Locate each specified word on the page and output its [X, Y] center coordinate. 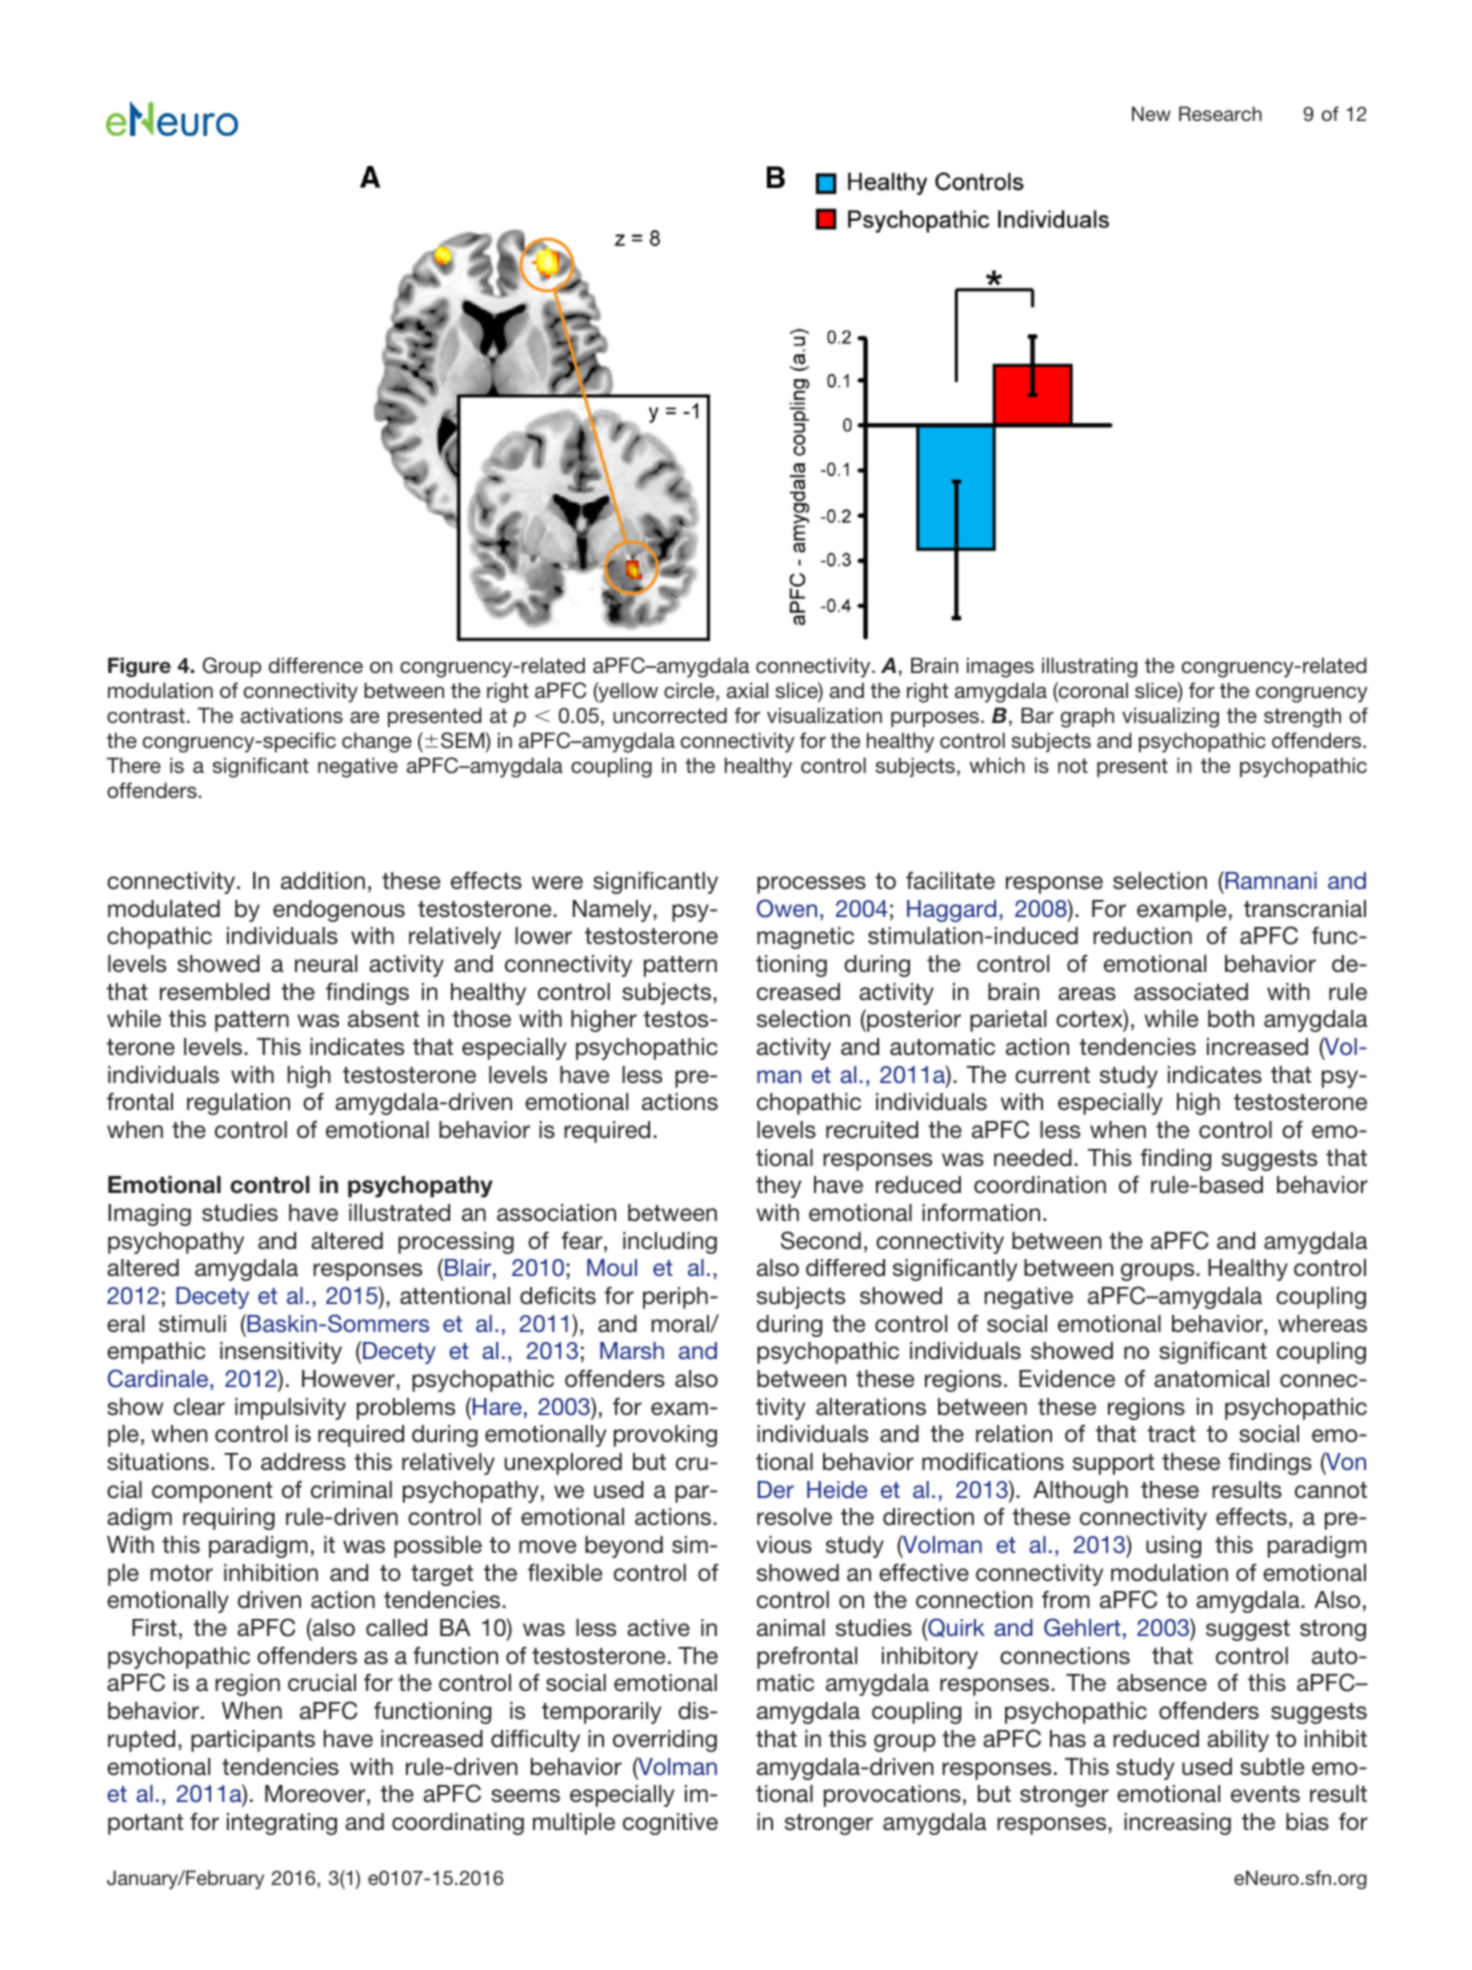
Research [1220, 113]
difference [316, 665]
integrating [282, 1824]
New [1151, 113]
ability [1238, 1741]
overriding [665, 1741]
